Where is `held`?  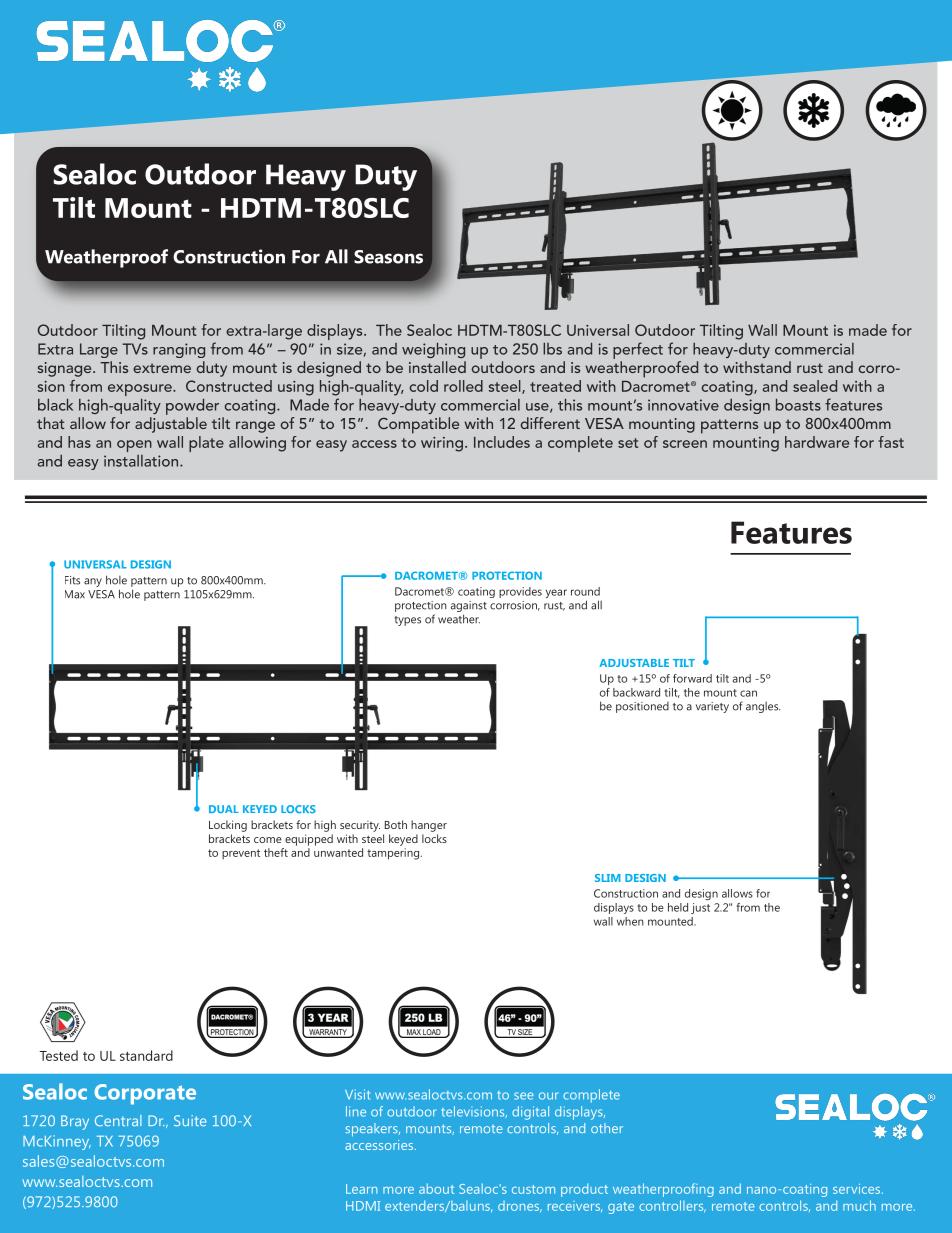
held is located at coordinates (678, 907).
